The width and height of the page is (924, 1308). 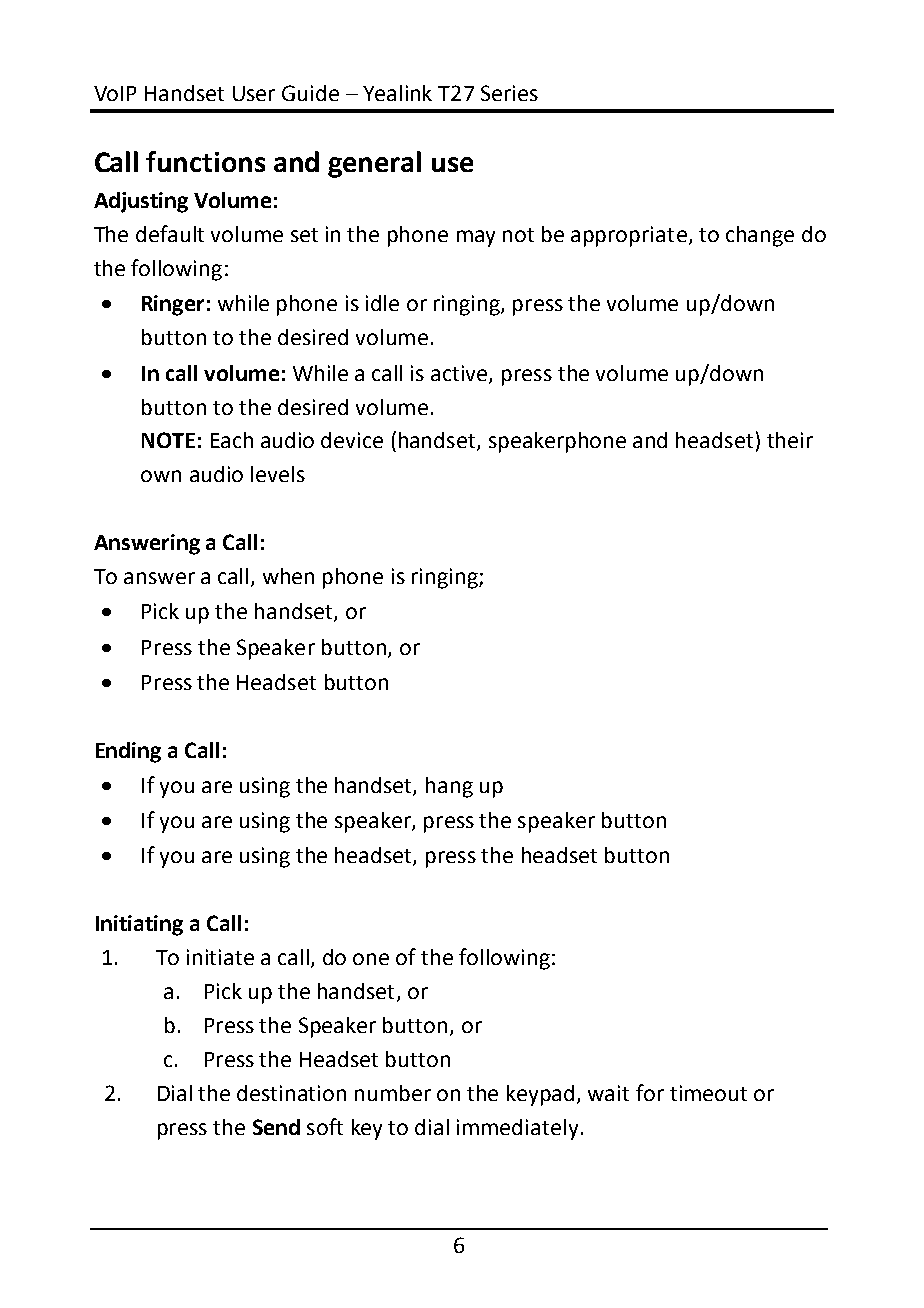 What do you see at coordinates (352, 440) in the page?
I see `device` at bounding box center [352, 440].
